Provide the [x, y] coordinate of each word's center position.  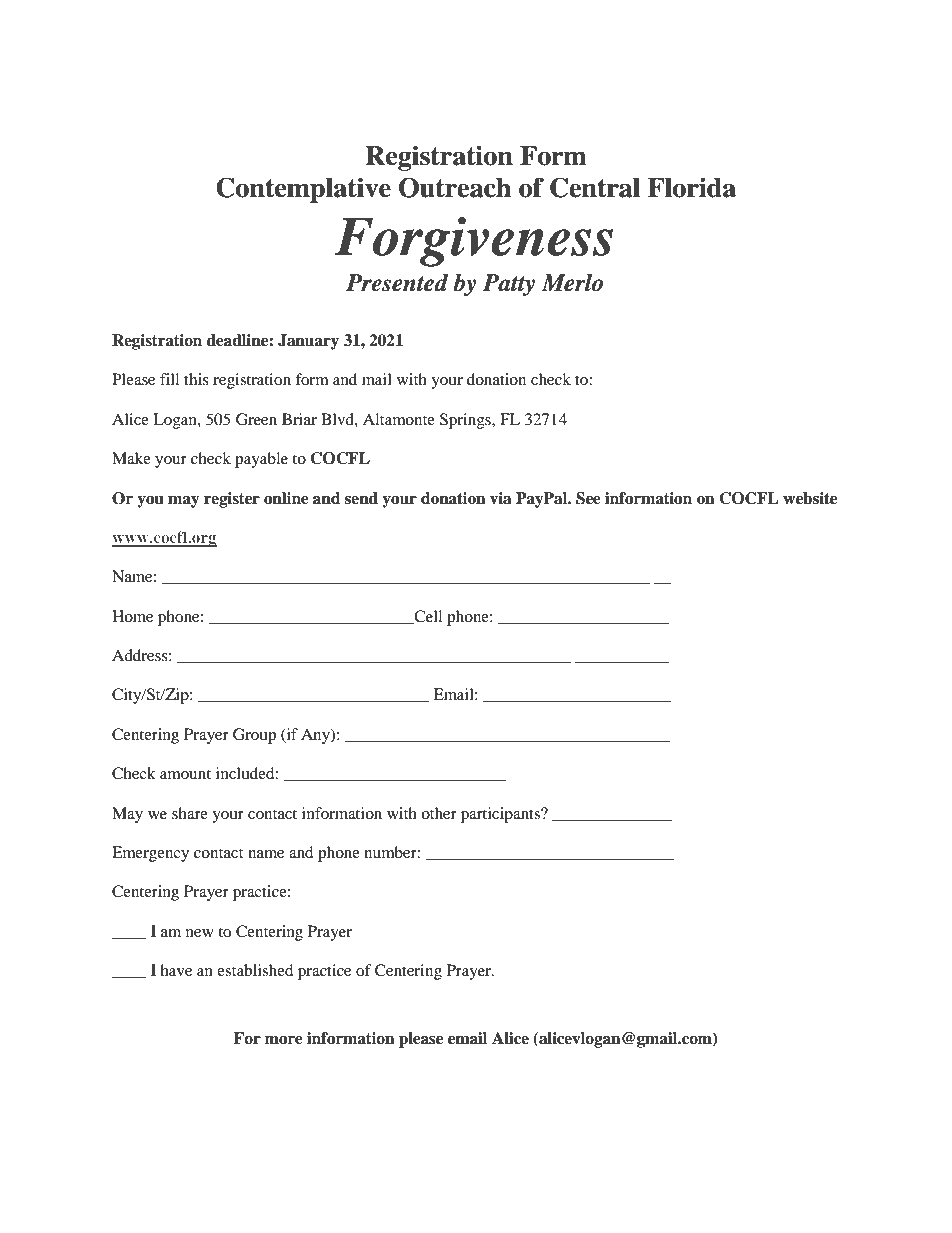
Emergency [150, 854]
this [196, 379]
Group [254, 736]
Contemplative [303, 190]
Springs [466, 421]
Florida [692, 187]
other [439, 813]
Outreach [455, 187]
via [501, 498]
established [255, 970]
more [284, 1040]
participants [501, 815]
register [232, 500]
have [176, 970]
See [588, 498]
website [810, 498]
